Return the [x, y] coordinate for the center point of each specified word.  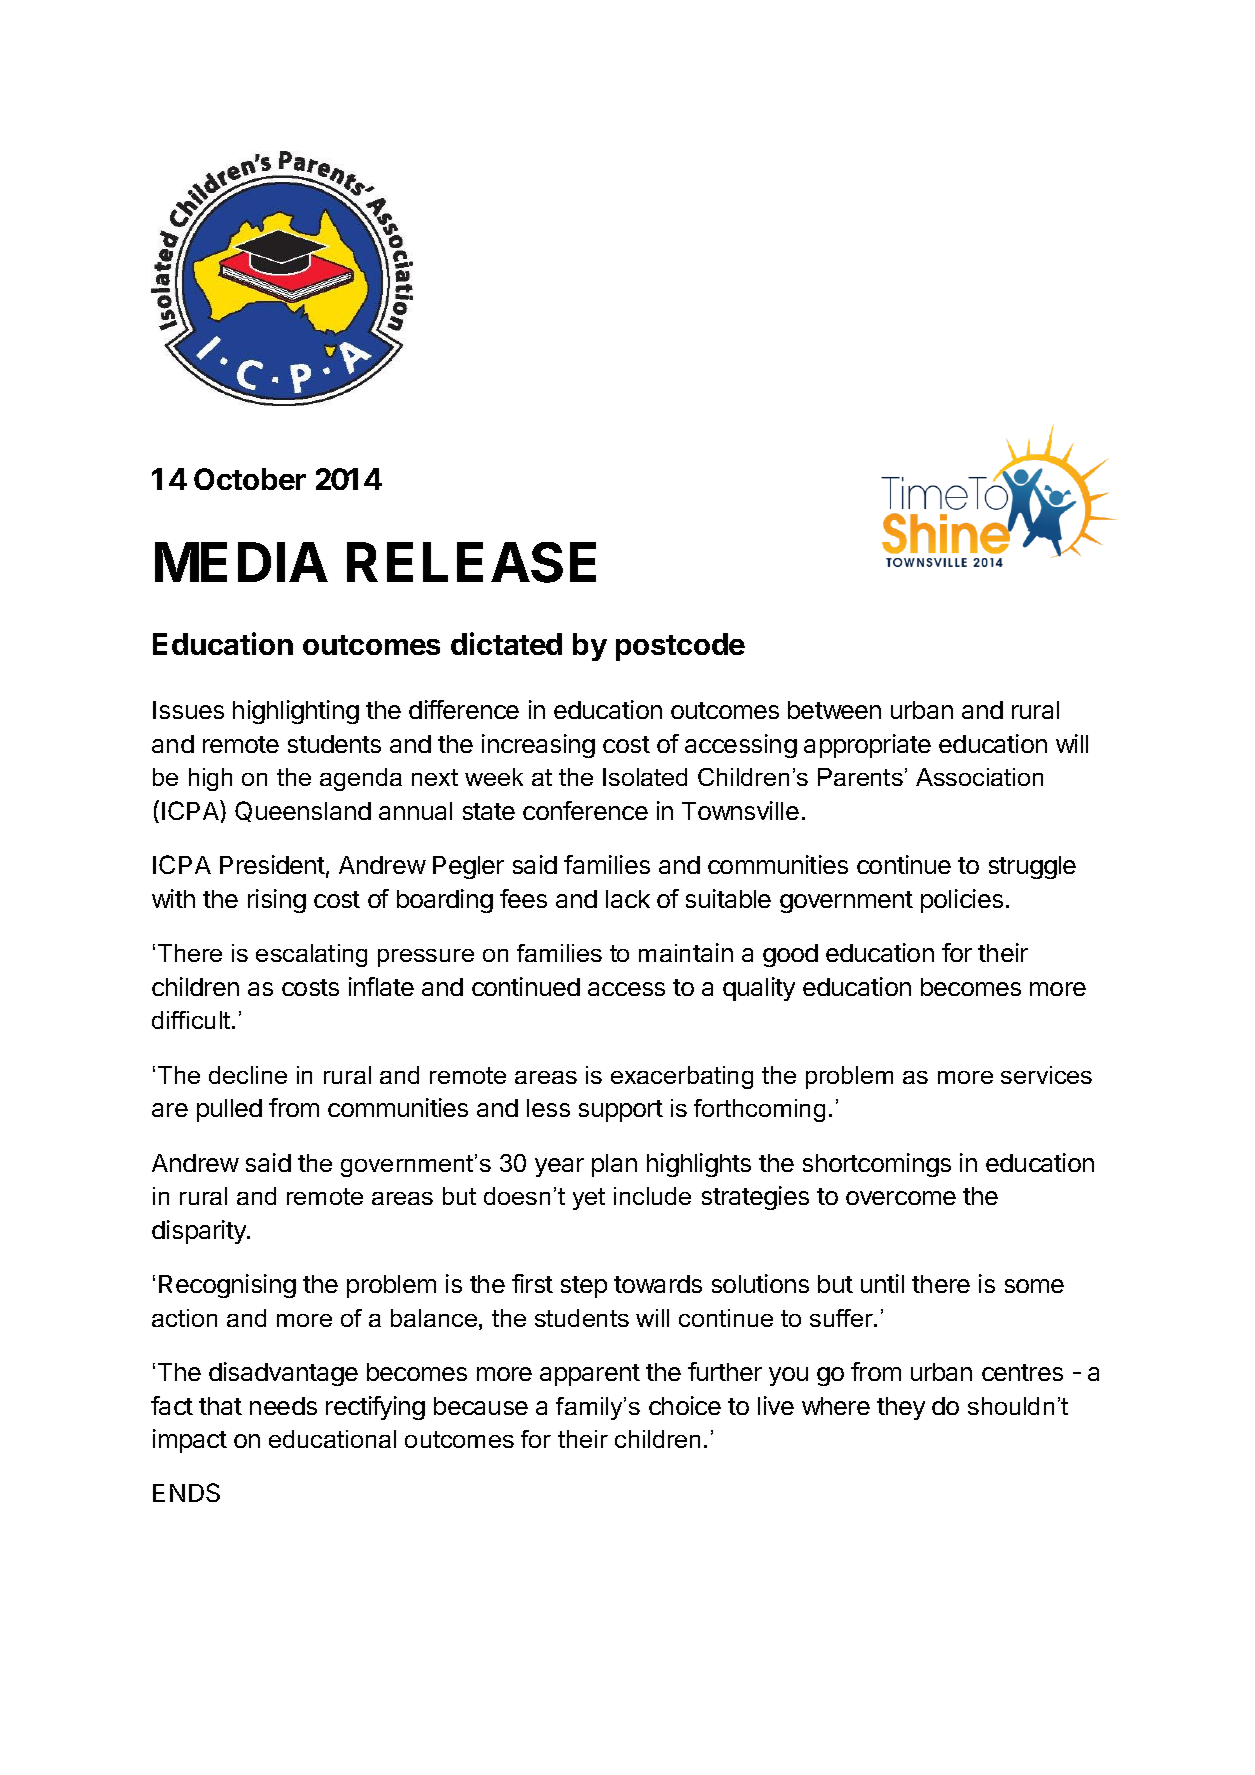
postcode [680, 647]
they [901, 1408]
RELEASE [471, 562]
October [250, 479]
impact [190, 1441]
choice [685, 1405]
